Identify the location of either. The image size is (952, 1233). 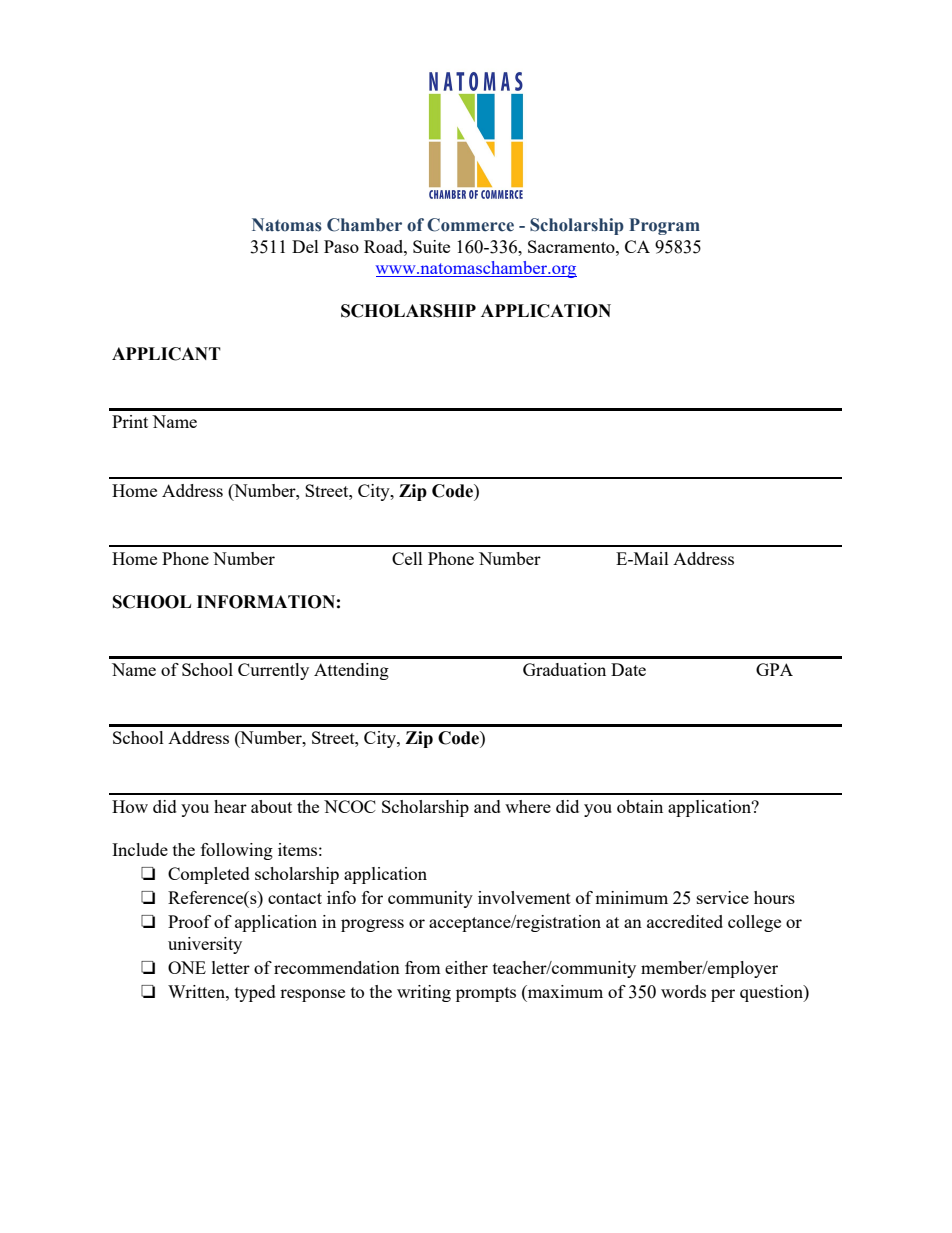
(466, 967).
